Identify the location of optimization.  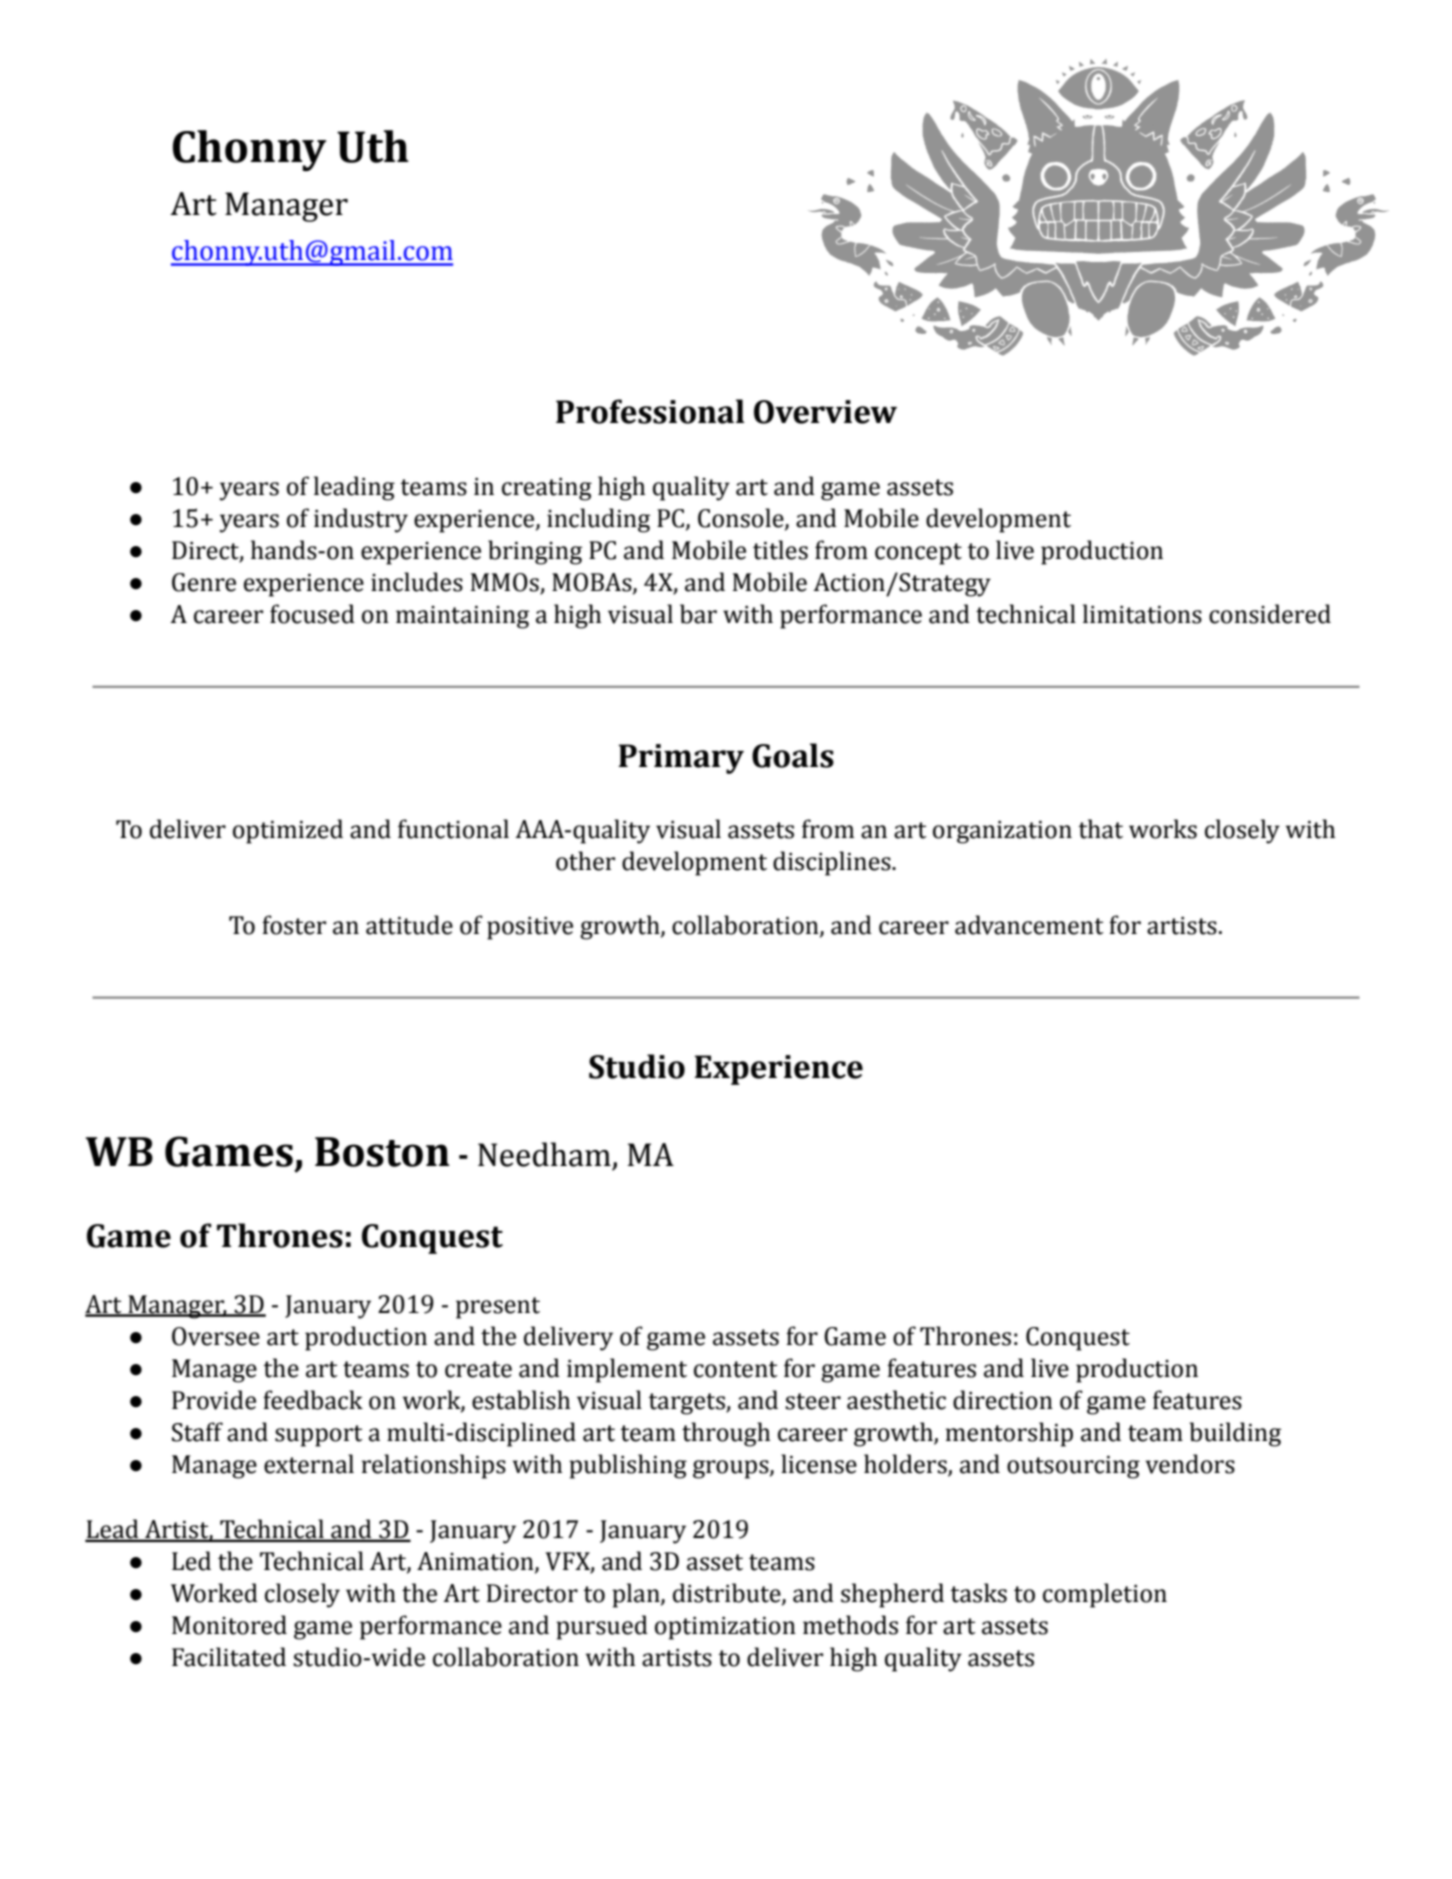
(725, 1628).
